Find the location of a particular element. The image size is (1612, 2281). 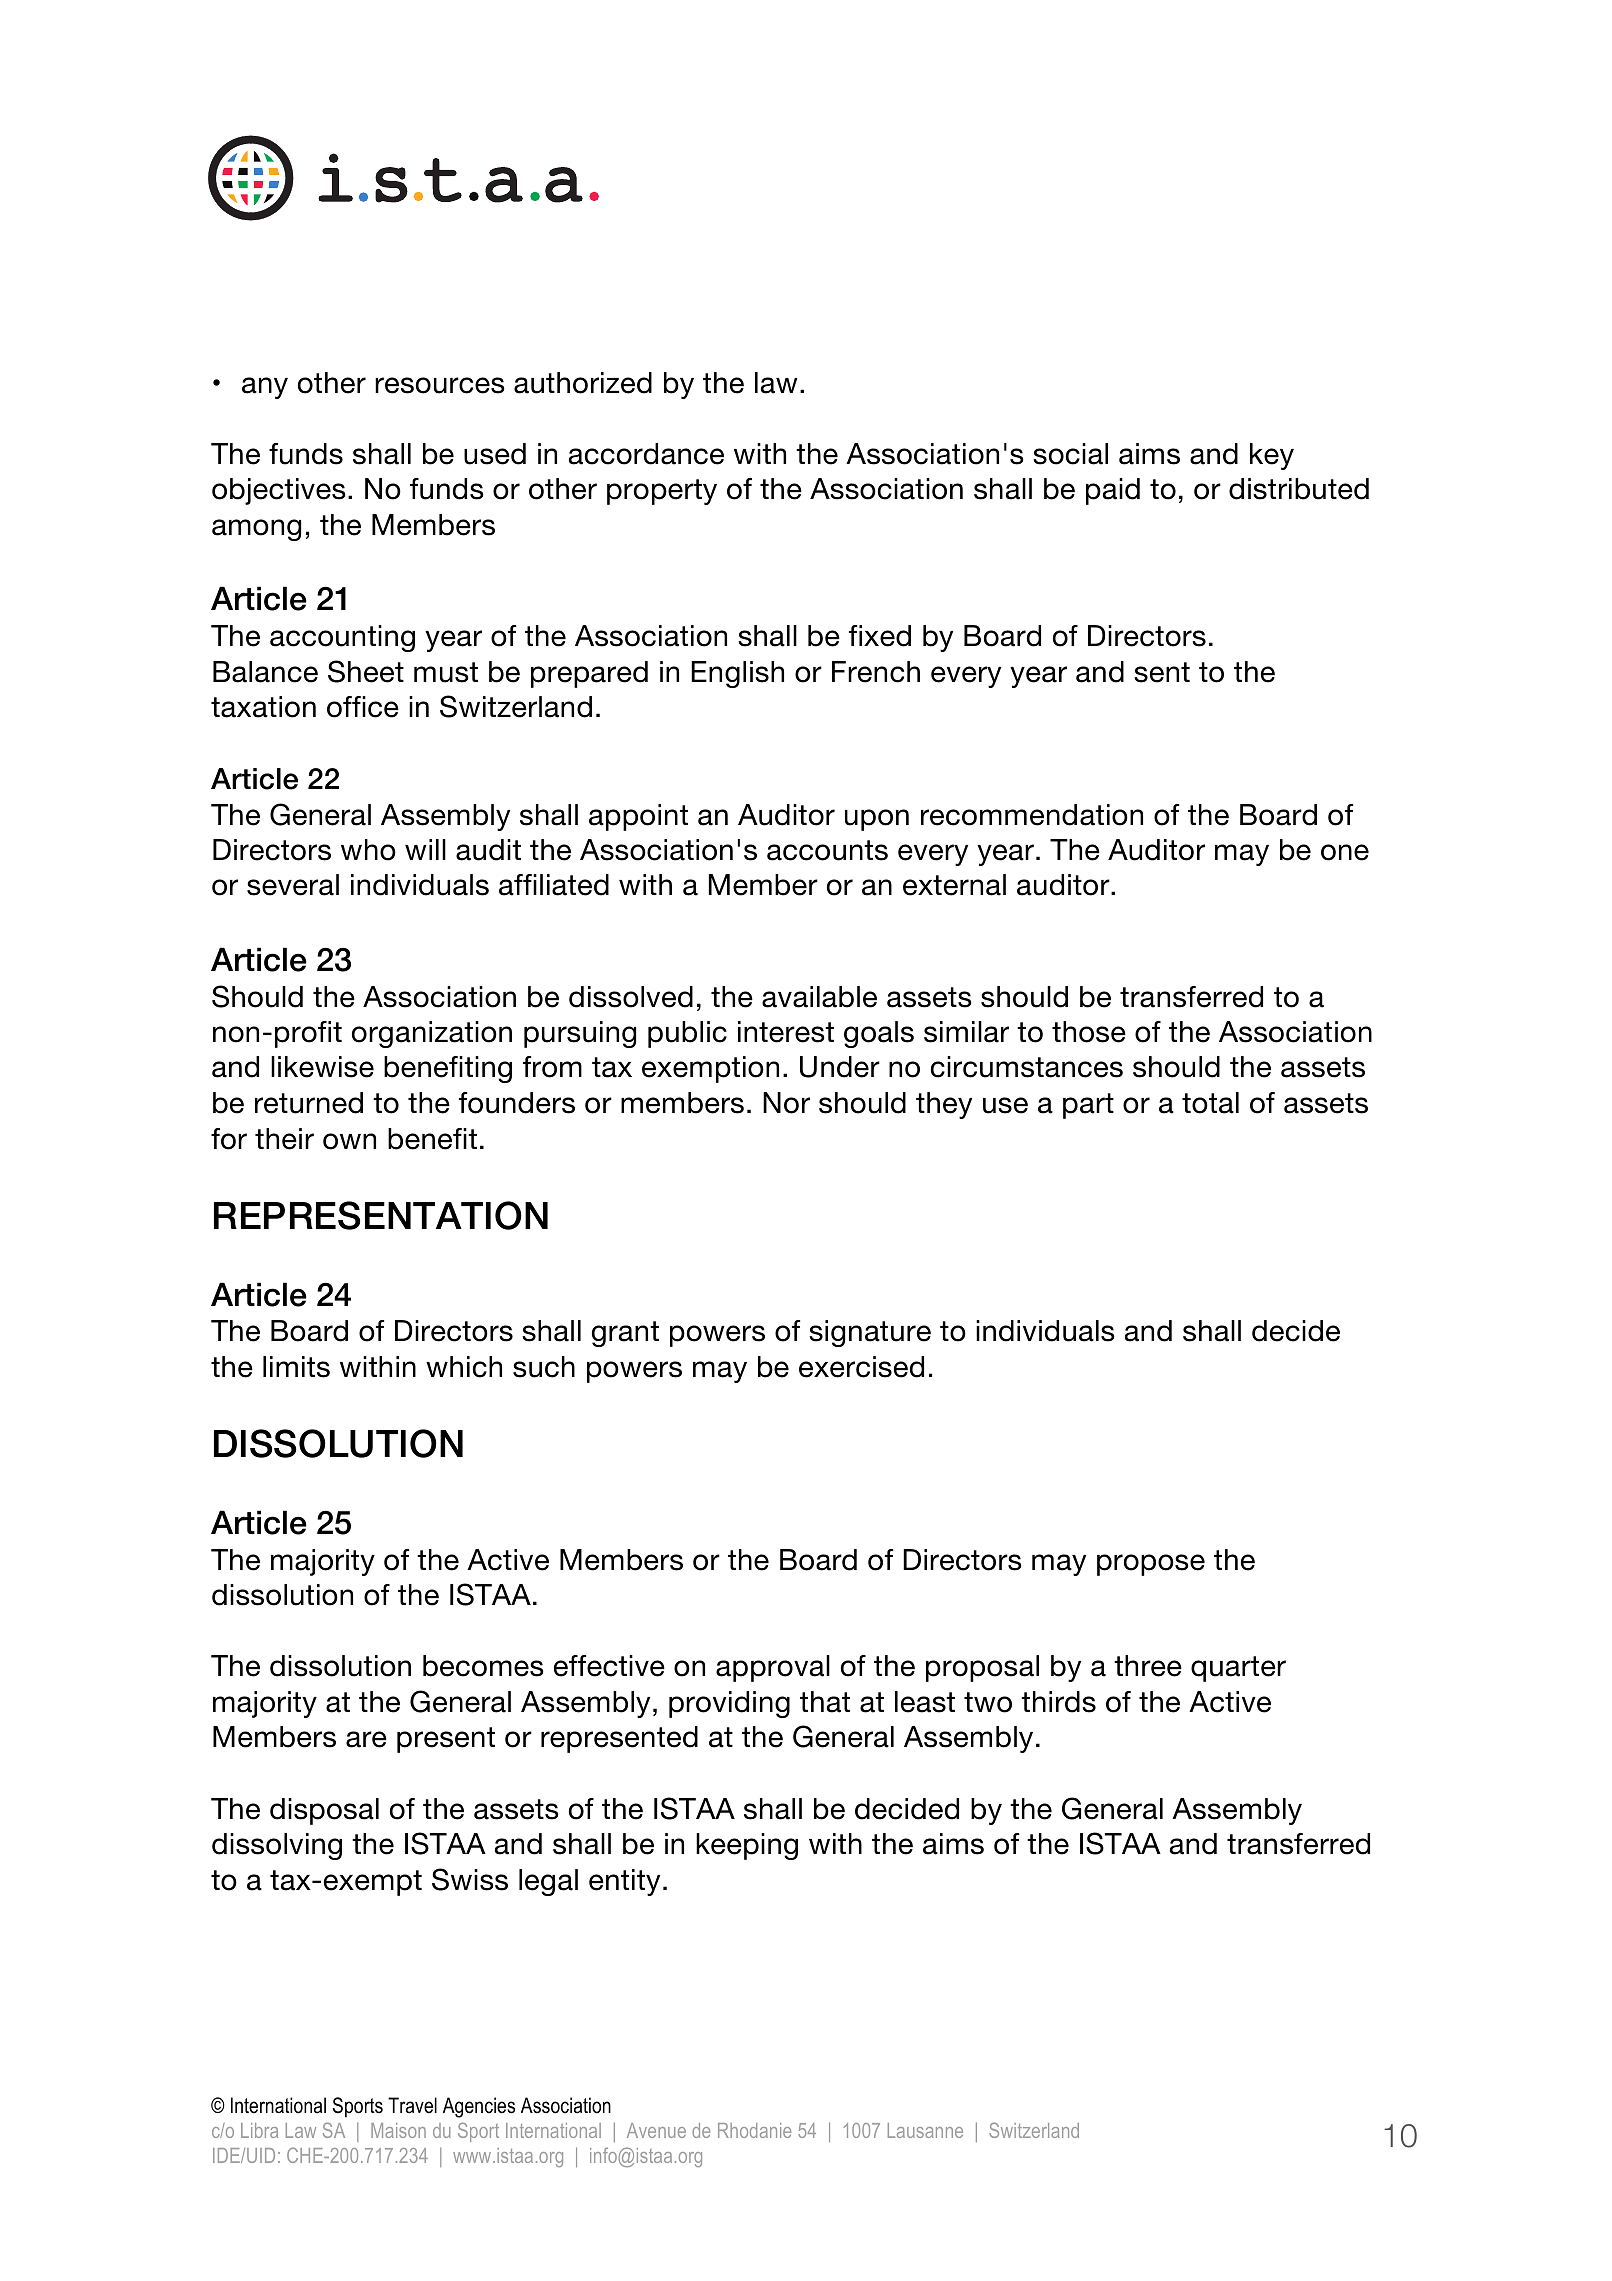

approval is located at coordinates (773, 1668).
